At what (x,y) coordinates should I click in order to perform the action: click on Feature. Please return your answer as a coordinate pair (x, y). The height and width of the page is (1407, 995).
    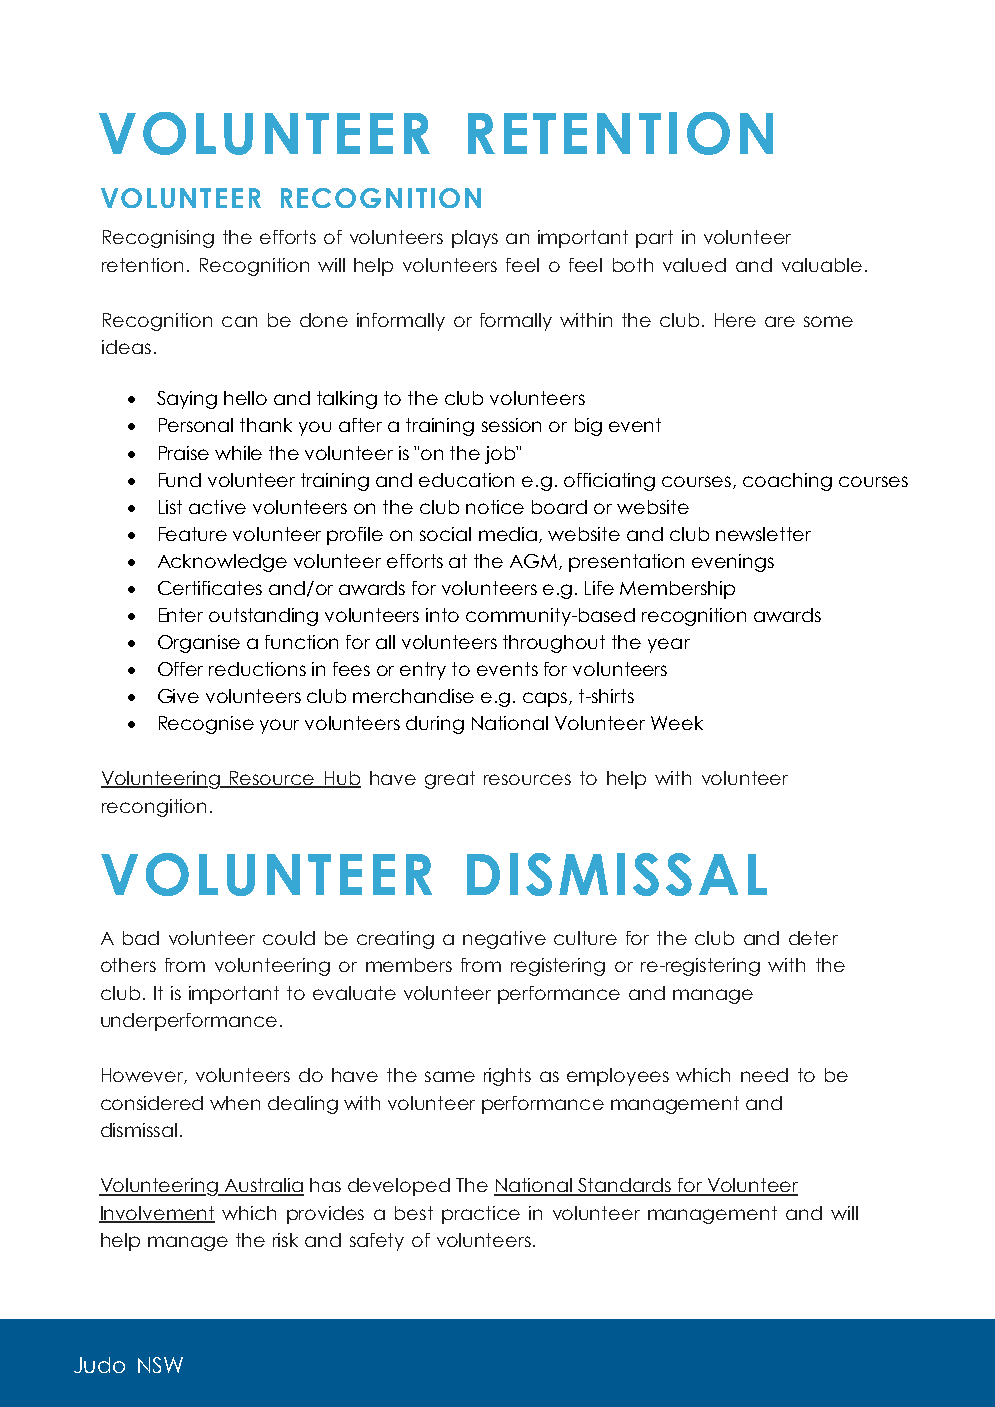
    Looking at the image, I should click on (193, 534).
